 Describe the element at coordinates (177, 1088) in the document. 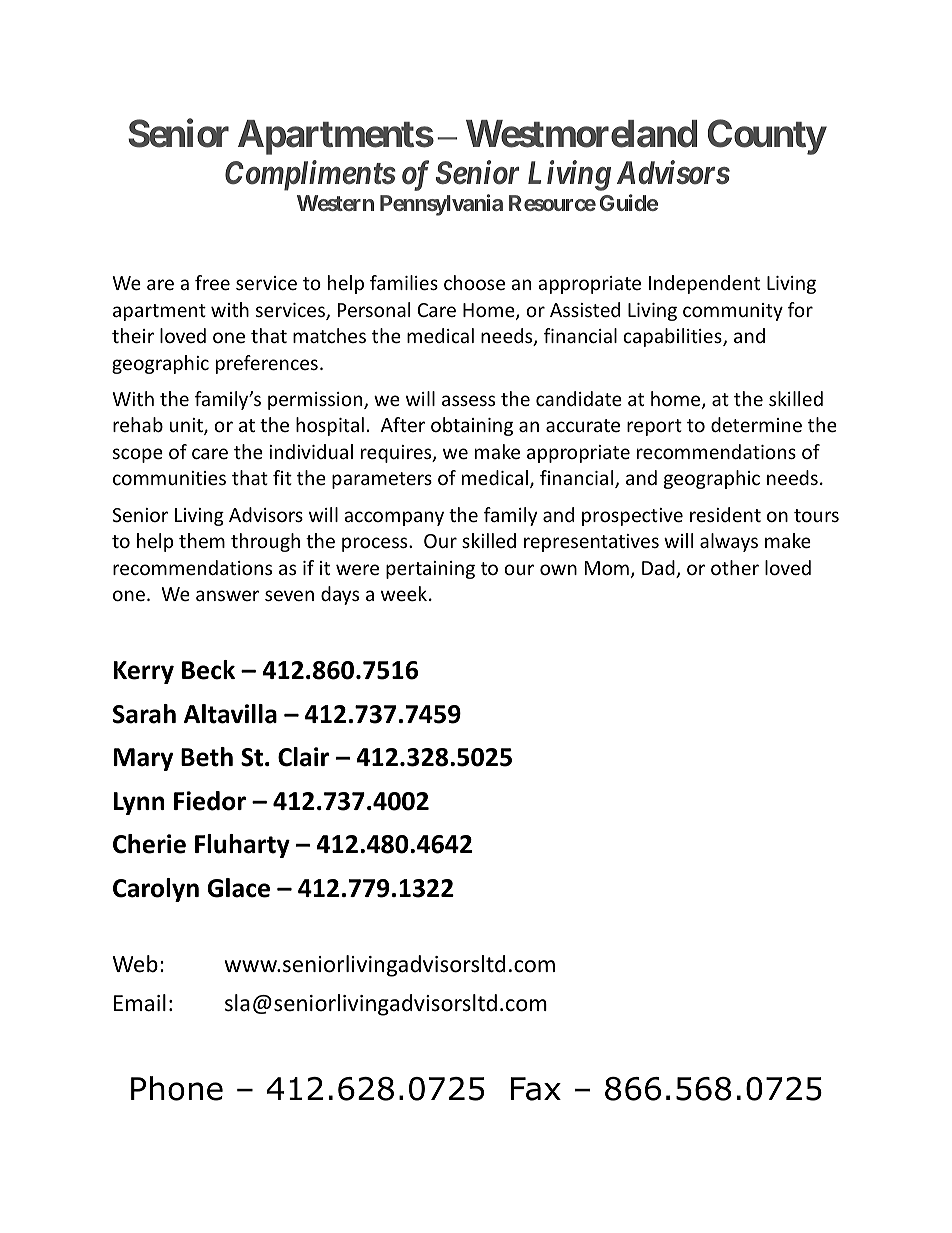

I see `Phone` at that location.
